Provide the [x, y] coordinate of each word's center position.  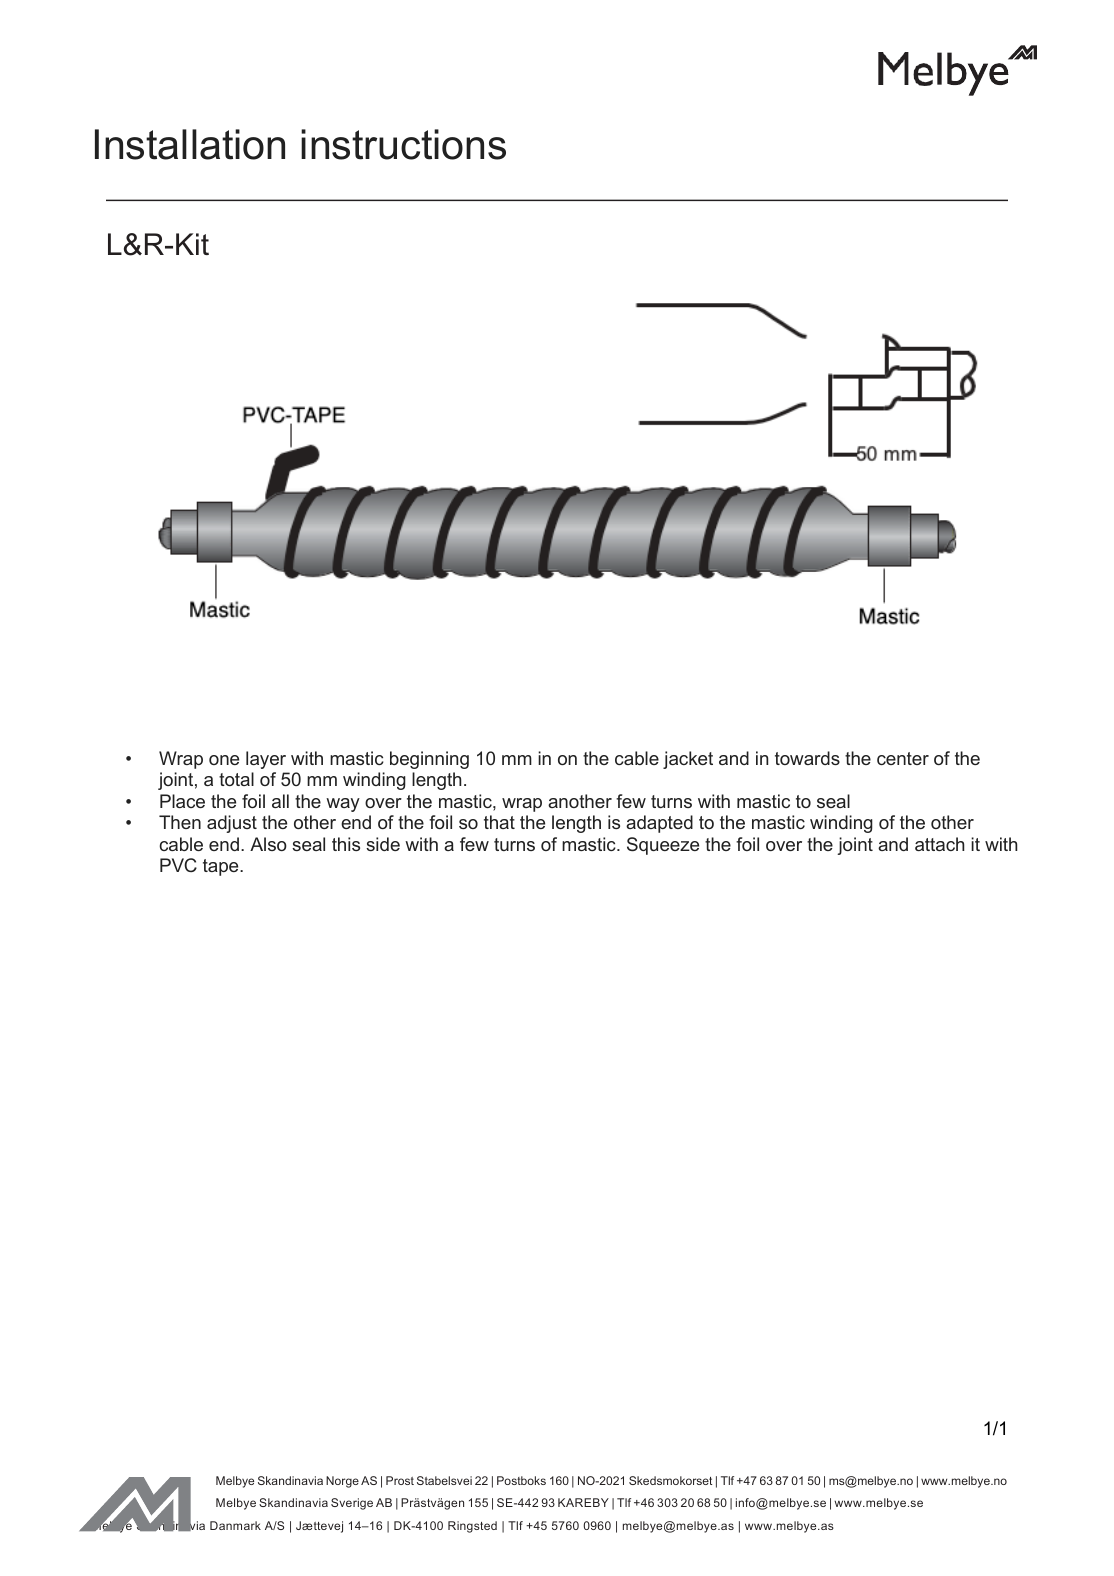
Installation [190, 144]
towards [807, 758]
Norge [342, 1482]
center [903, 758]
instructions [403, 144]
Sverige [352, 1504]
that [499, 822]
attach [940, 844]
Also [268, 844]
